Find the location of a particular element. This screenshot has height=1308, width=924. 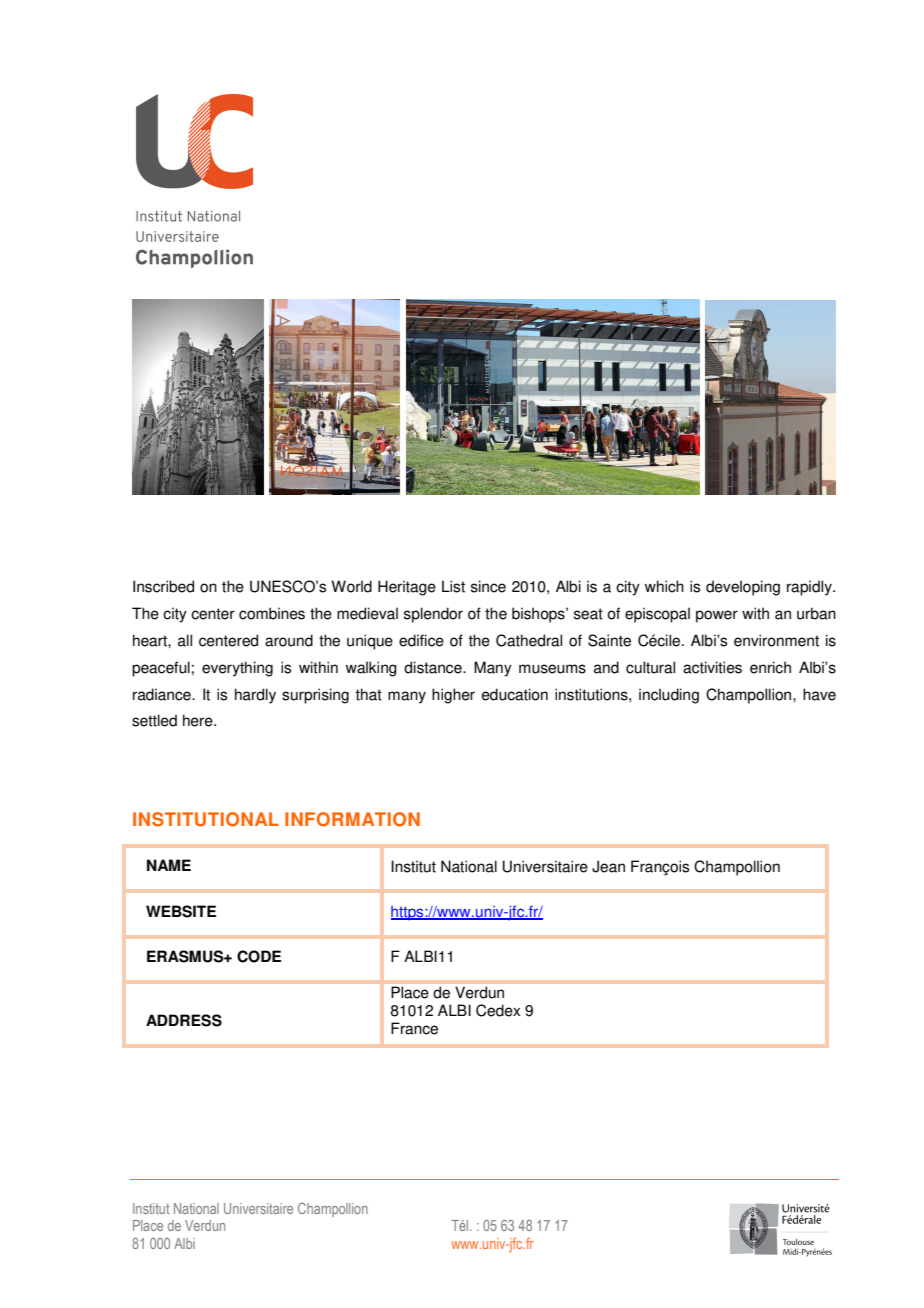

INFORMATION is located at coordinates (352, 819).
